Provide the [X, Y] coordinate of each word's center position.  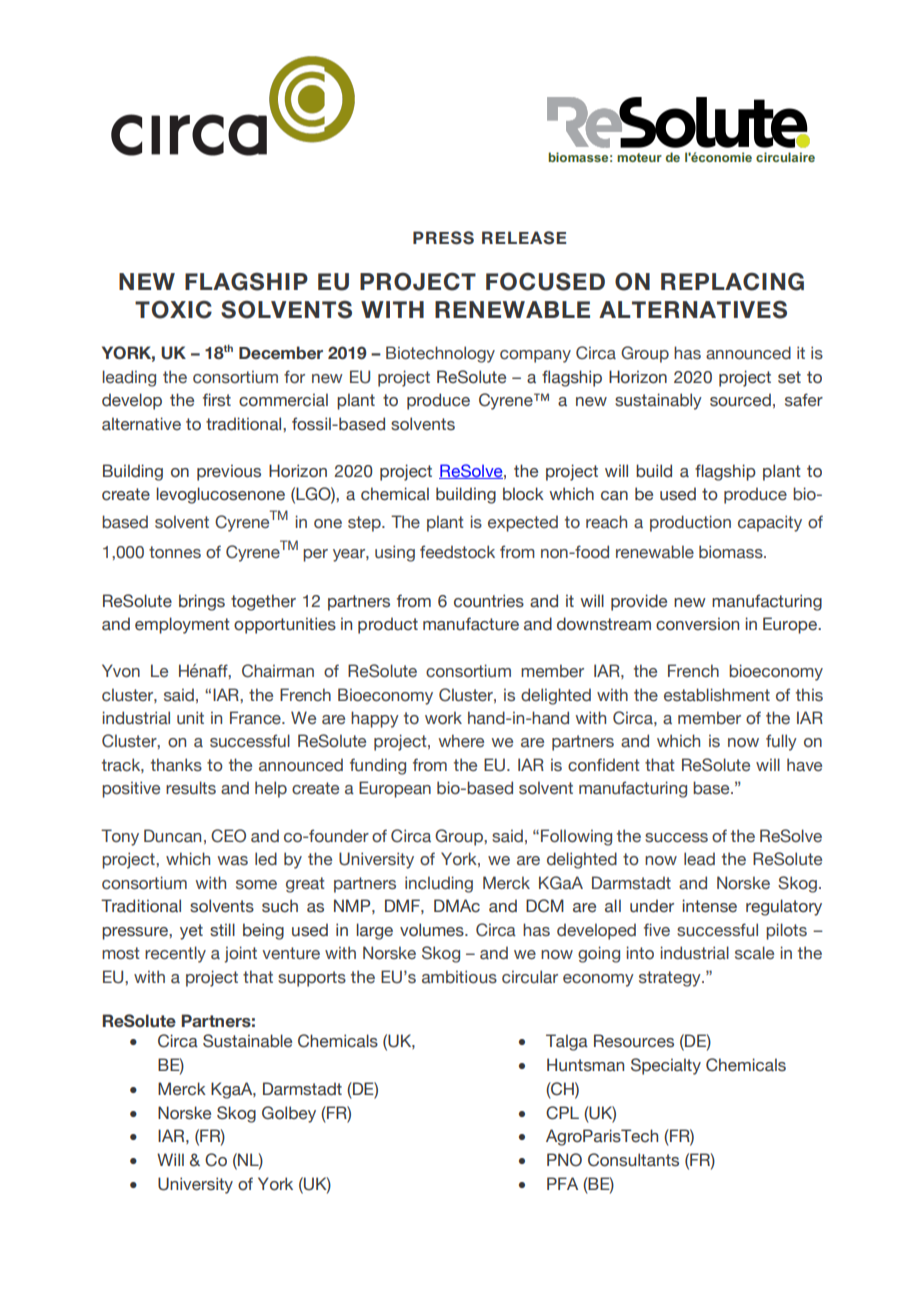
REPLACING [732, 281]
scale [754, 953]
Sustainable [247, 1041]
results [191, 788]
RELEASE [524, 238]
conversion [697, 624]
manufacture [471, 624]
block [523, 494]
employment [182, 625]
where [461, 741]
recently [175, 954]
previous [229, 472]
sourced [740, 400]
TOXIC [173, 309]
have [804, 765]
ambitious [459, 977]
